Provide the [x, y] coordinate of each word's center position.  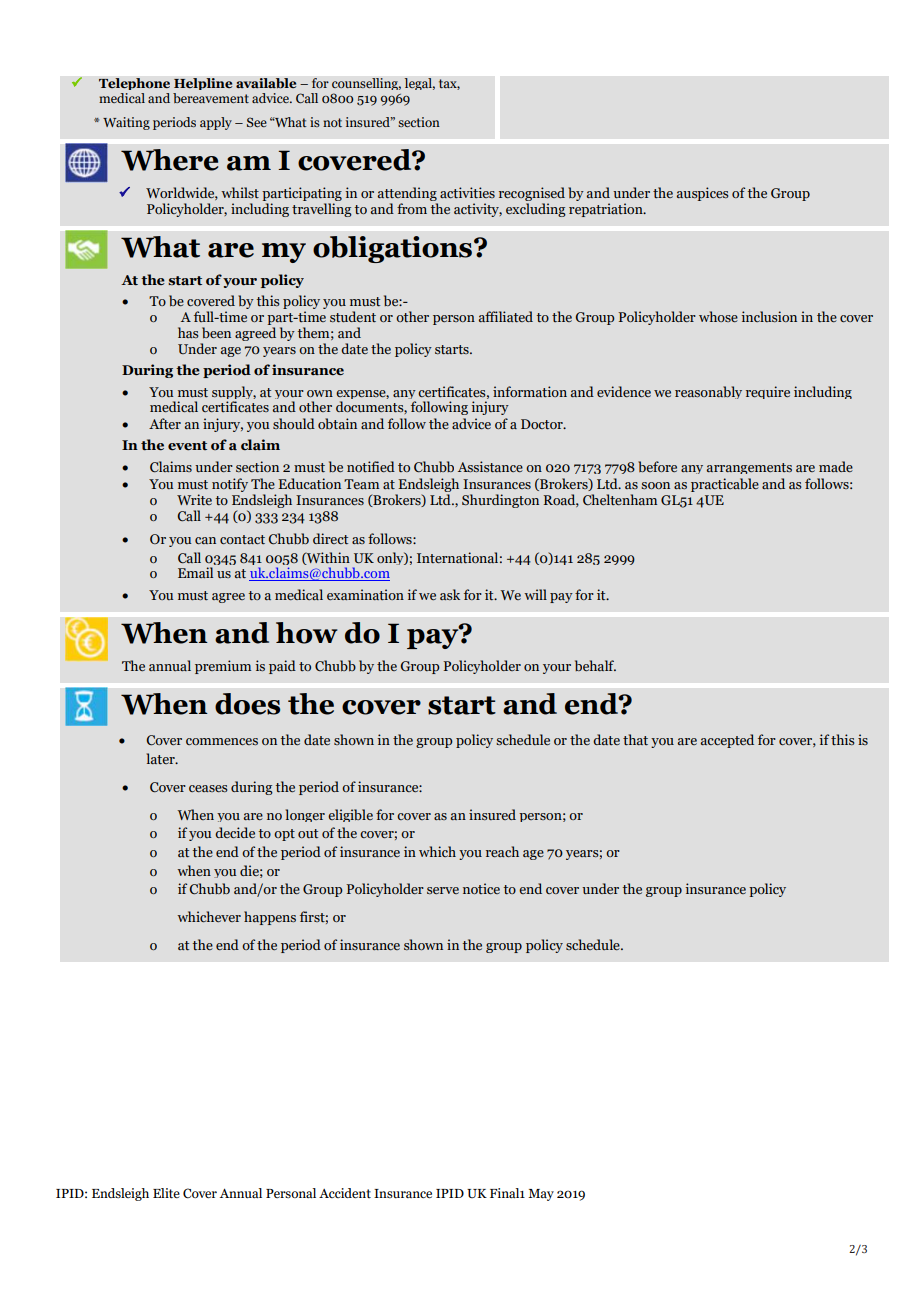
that [635, 739]
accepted [727, 741]
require [768, 392]
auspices [703, 194]
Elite [166, 1193]
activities [467, 192]
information [530, 391]
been [216, 332]
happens [270, 918]
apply [216, 123]
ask [450, 594]
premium [223, 667]
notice [481, 888]
